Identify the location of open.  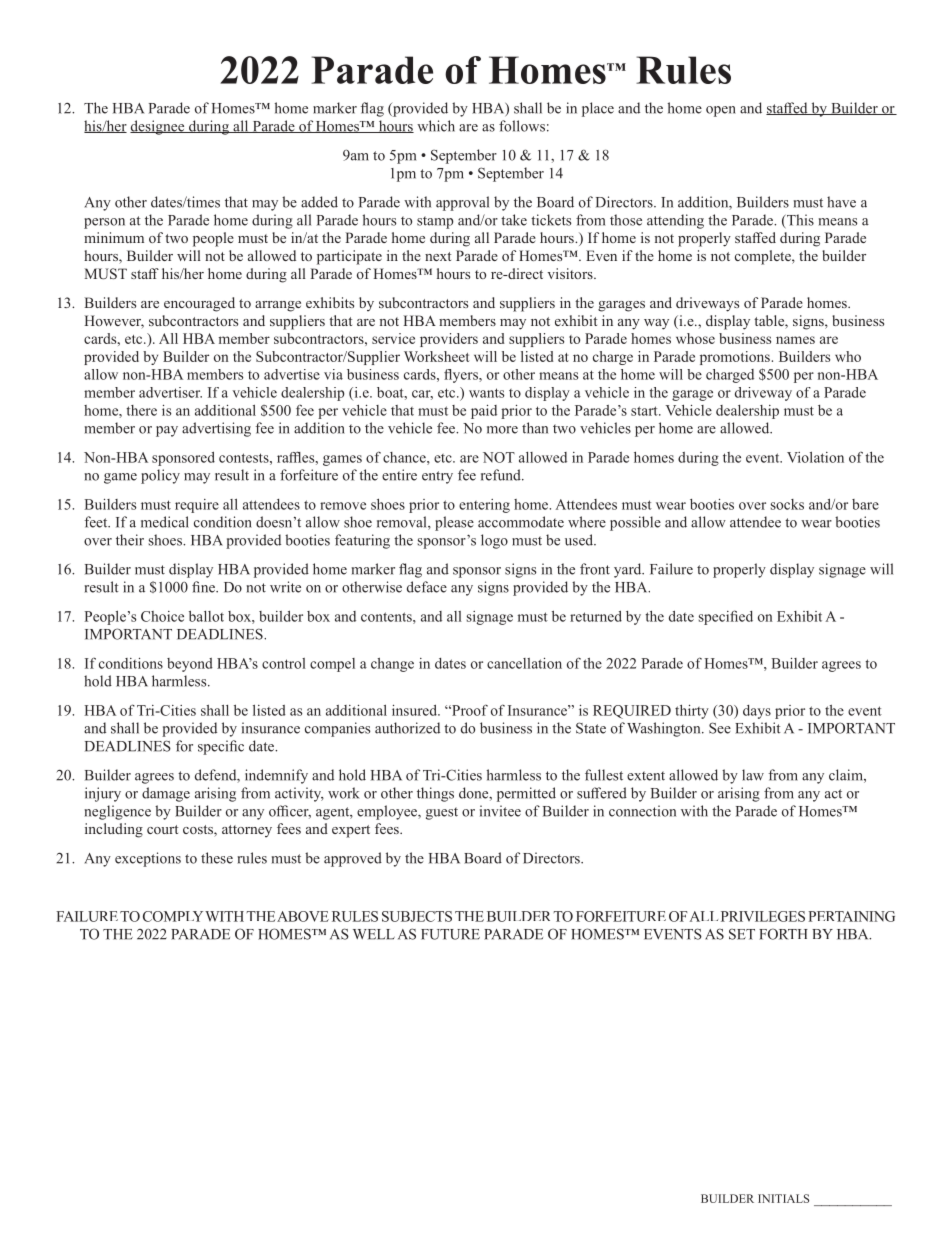
(721, 111).
